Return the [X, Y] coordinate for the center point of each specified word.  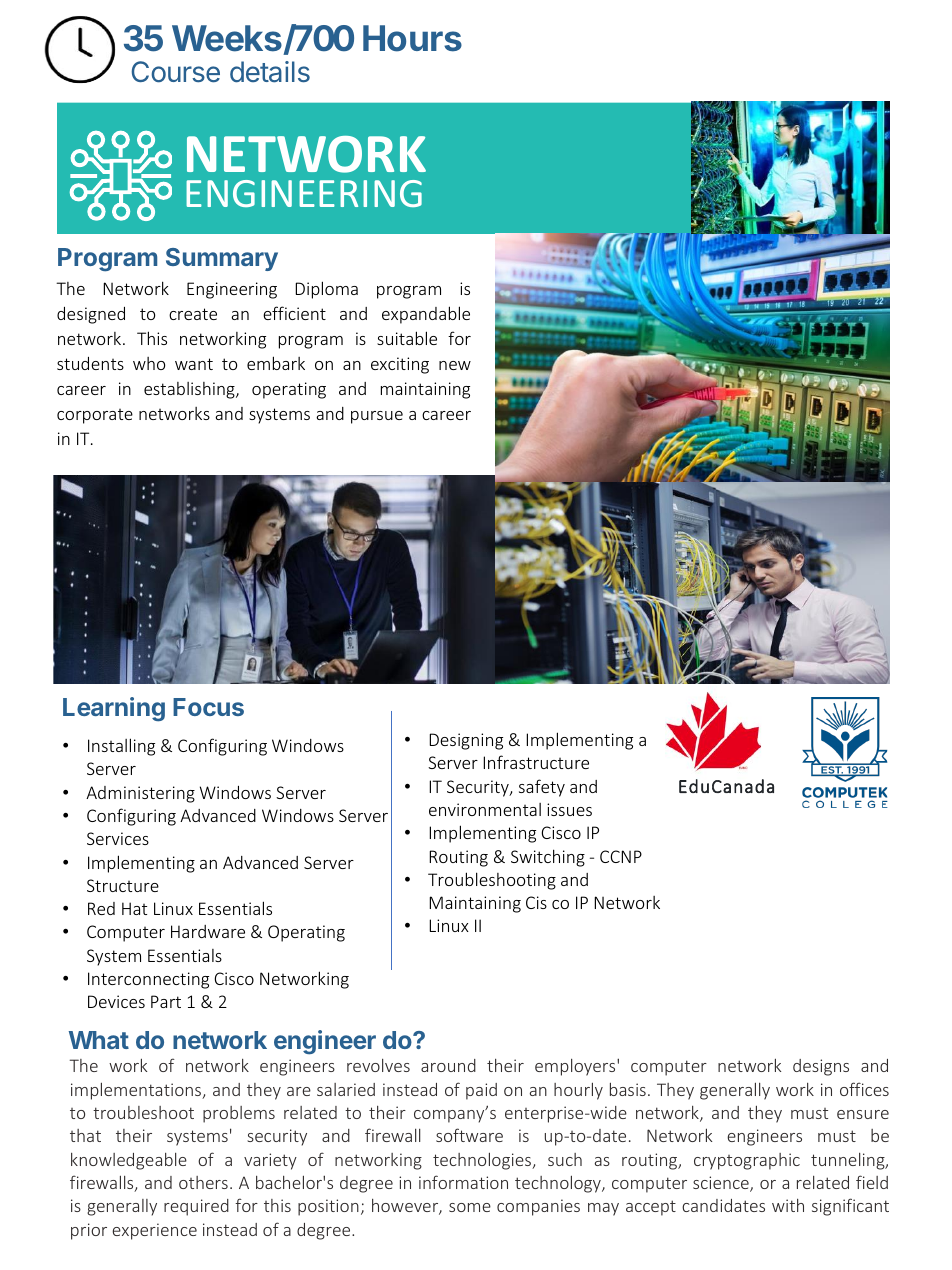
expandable [426, 315]
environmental [485, 809]
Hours [412, 38]
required [196, 1207]
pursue [377, 417]
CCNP [621, 856]
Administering [140, 794]
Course [176, 72]
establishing [190, 390]
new [455, 365]
